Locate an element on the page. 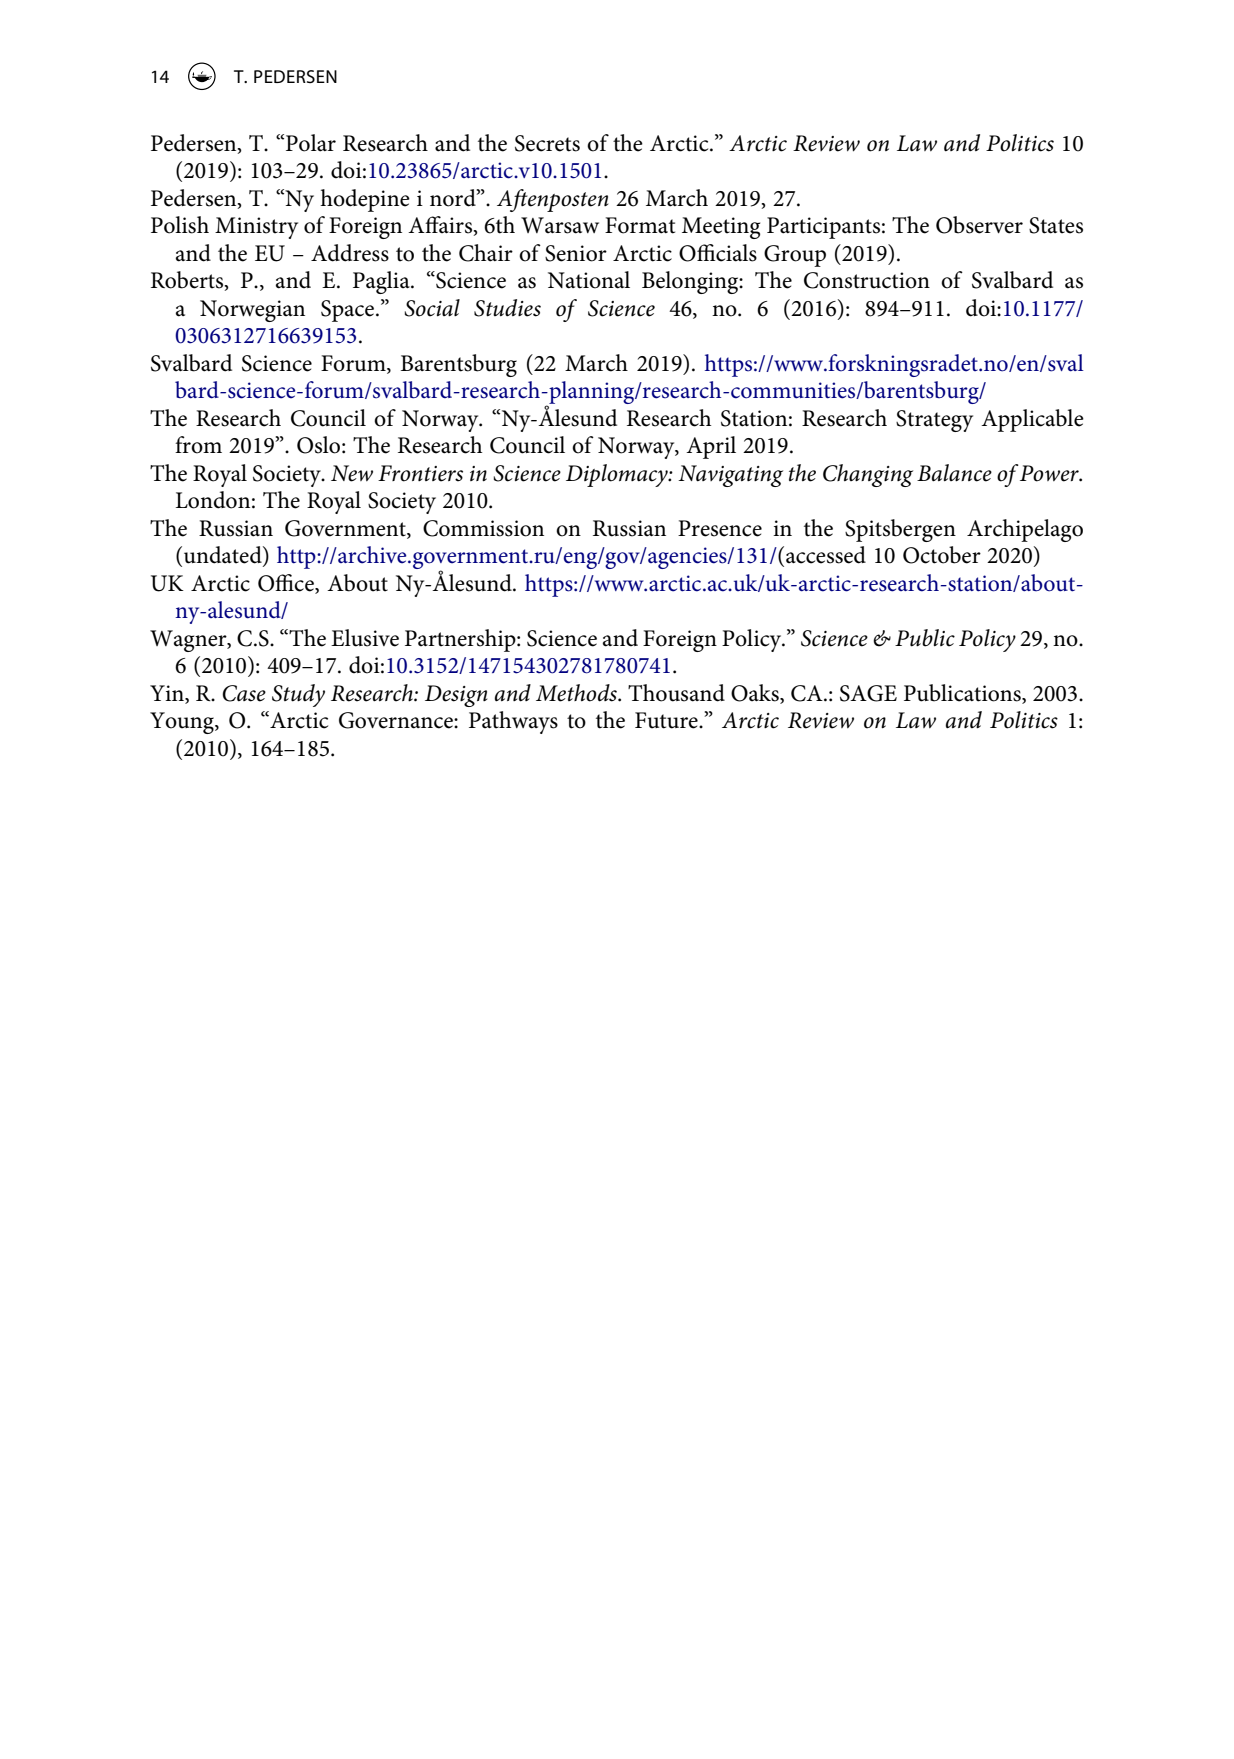 This document has height=1759, width=1234. Methods is located at coordinates (577, 693).
